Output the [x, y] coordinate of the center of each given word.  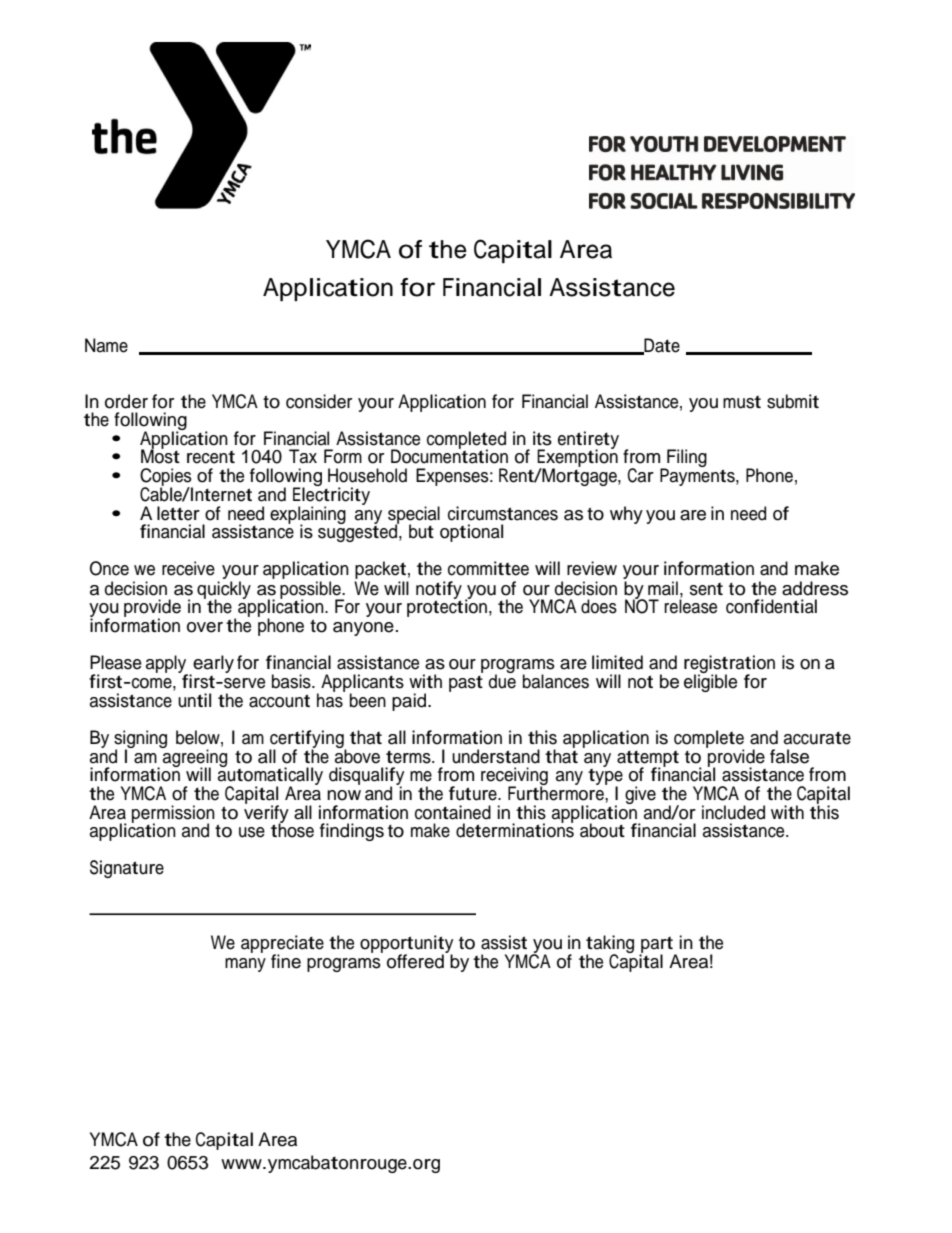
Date [661, 346]
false [789, 756]
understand [496, 756]
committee [488, 568]
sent [706, 589]
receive [188, 568]
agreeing [194, 758]
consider [319, 401]
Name [106, 345]
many [245, 965]
